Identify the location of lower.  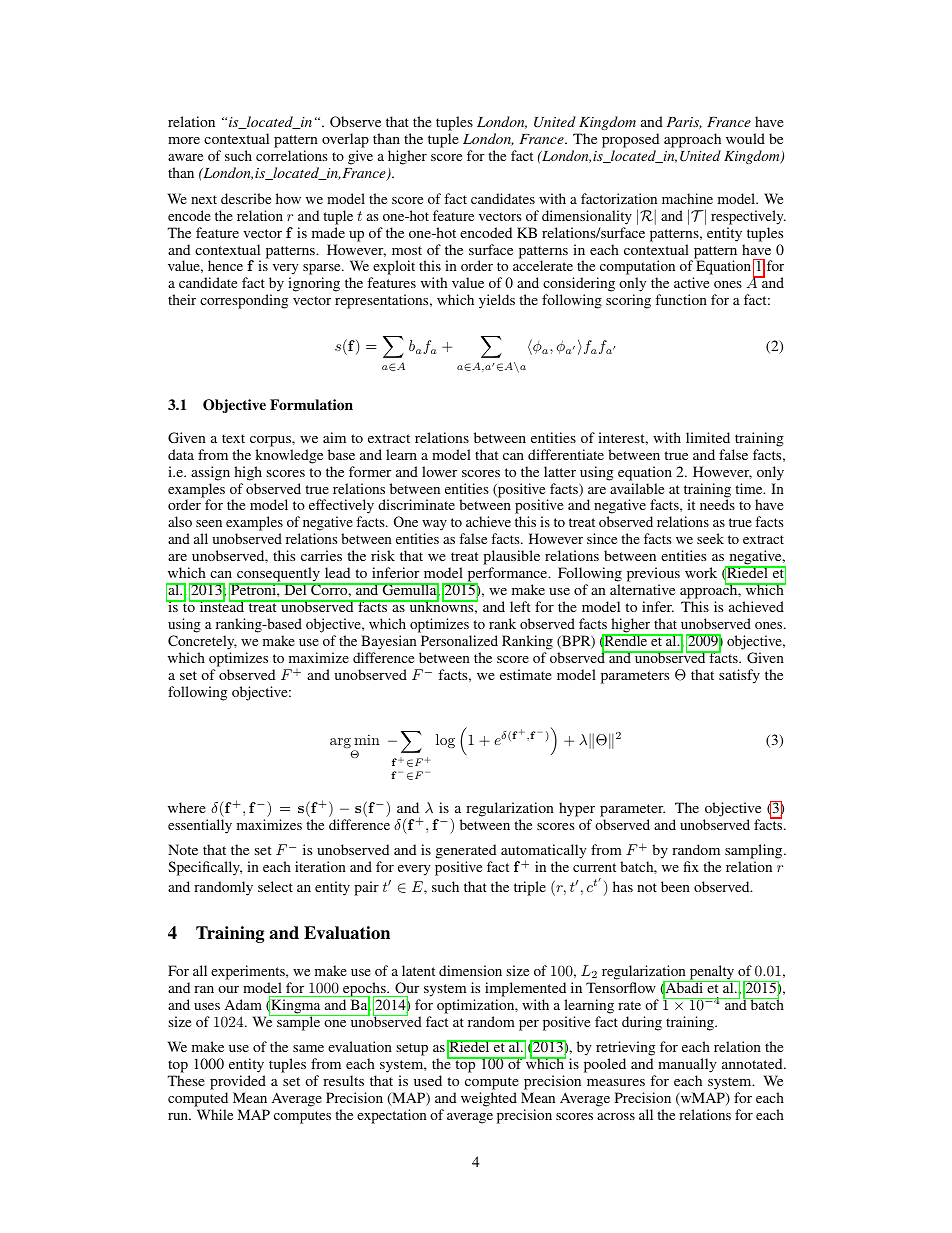
(439, 471).
